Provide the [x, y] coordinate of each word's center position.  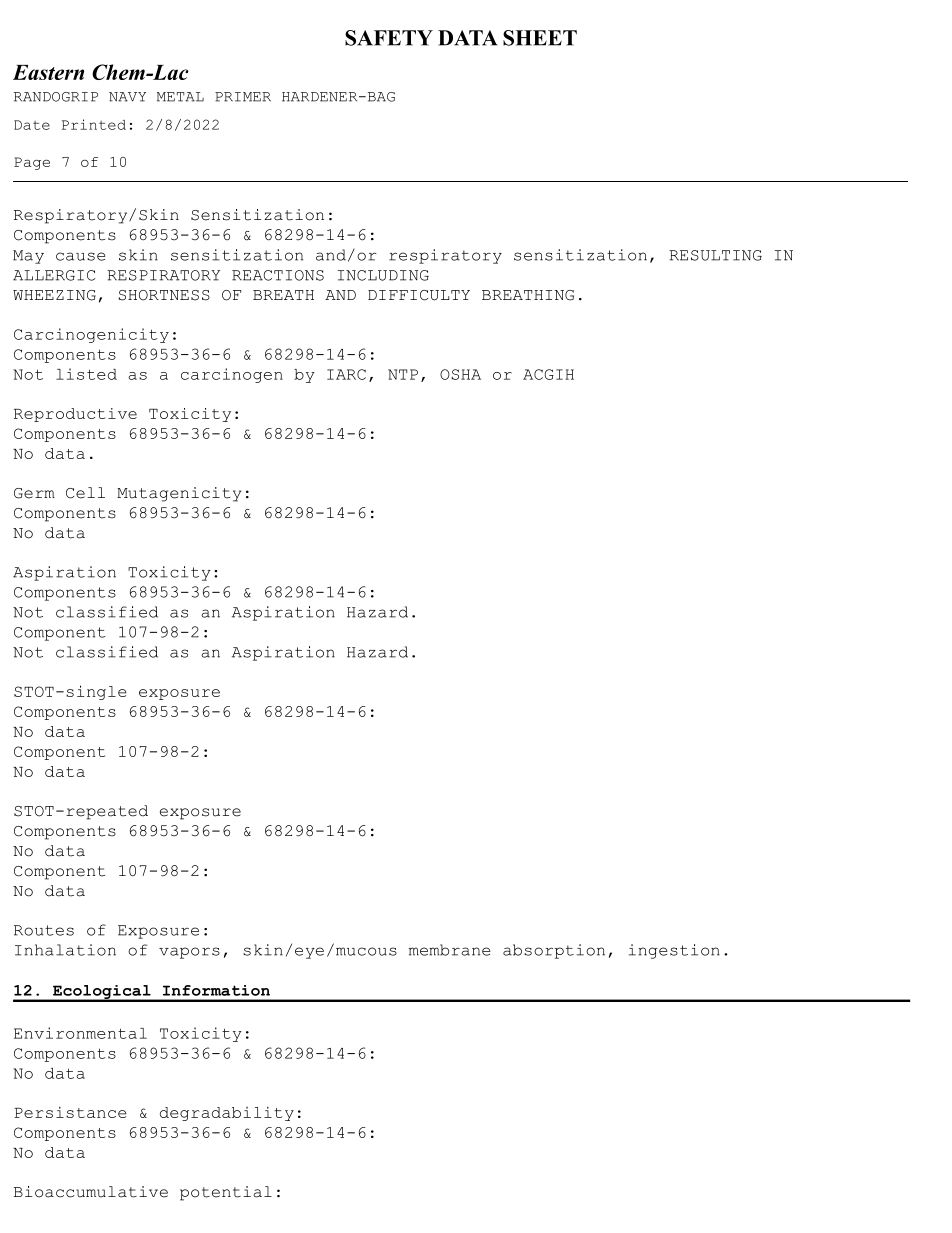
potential [226, 1193]
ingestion [674, 951]
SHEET [540, 38]
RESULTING [715, 255]
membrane [450, 950]
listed [86, 374]
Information [216, 990]
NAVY [127, 97]
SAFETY [389, 38]
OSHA [460, 374]
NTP [403, 374]
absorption [554, 951]
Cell [85, 493]
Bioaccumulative [91, 1192]
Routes [44, 930]
